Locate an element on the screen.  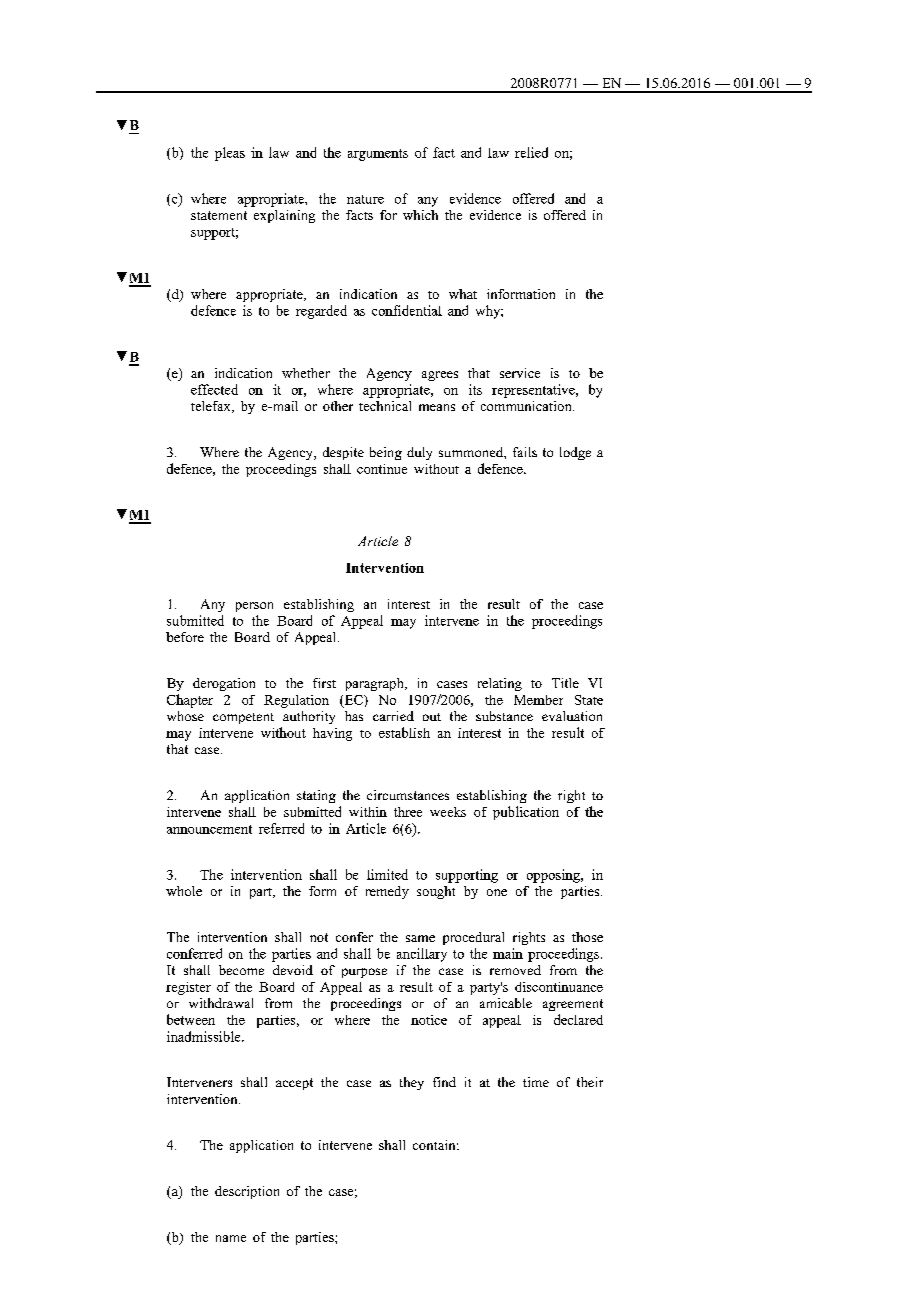
purpose is located at coordinates (364, 973).
